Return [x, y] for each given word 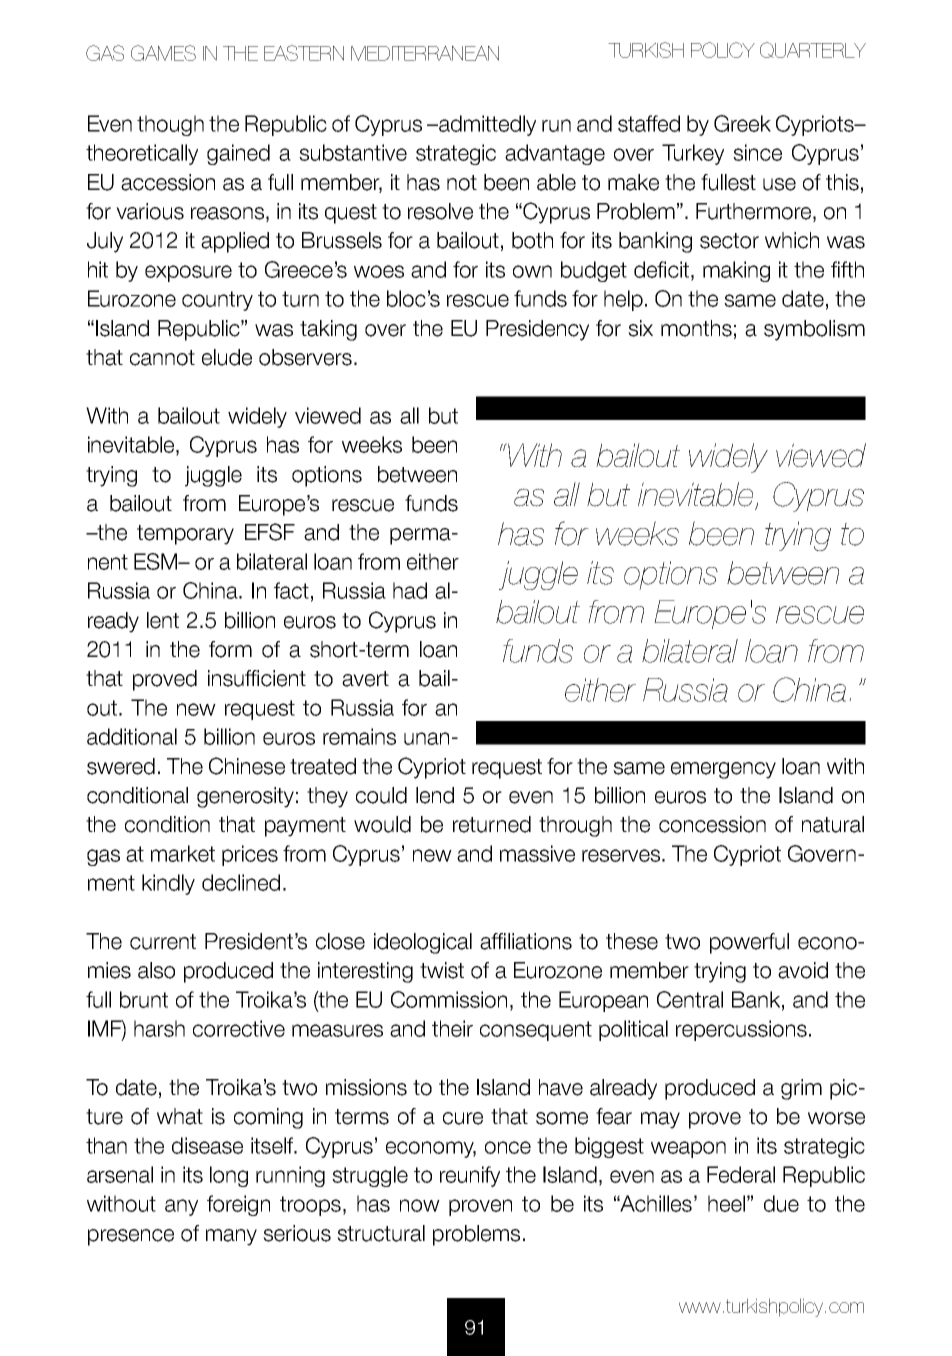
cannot [162, 358]
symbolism [814, 330]
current [163, 942]
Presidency [537, 330]
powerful [749, 943]
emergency [723, 770]
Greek [742, 123]
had [410, 590]
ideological [423, 943]
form [230, 649]
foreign [238, 1205]
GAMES [163, 53]
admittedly [486, 125]
